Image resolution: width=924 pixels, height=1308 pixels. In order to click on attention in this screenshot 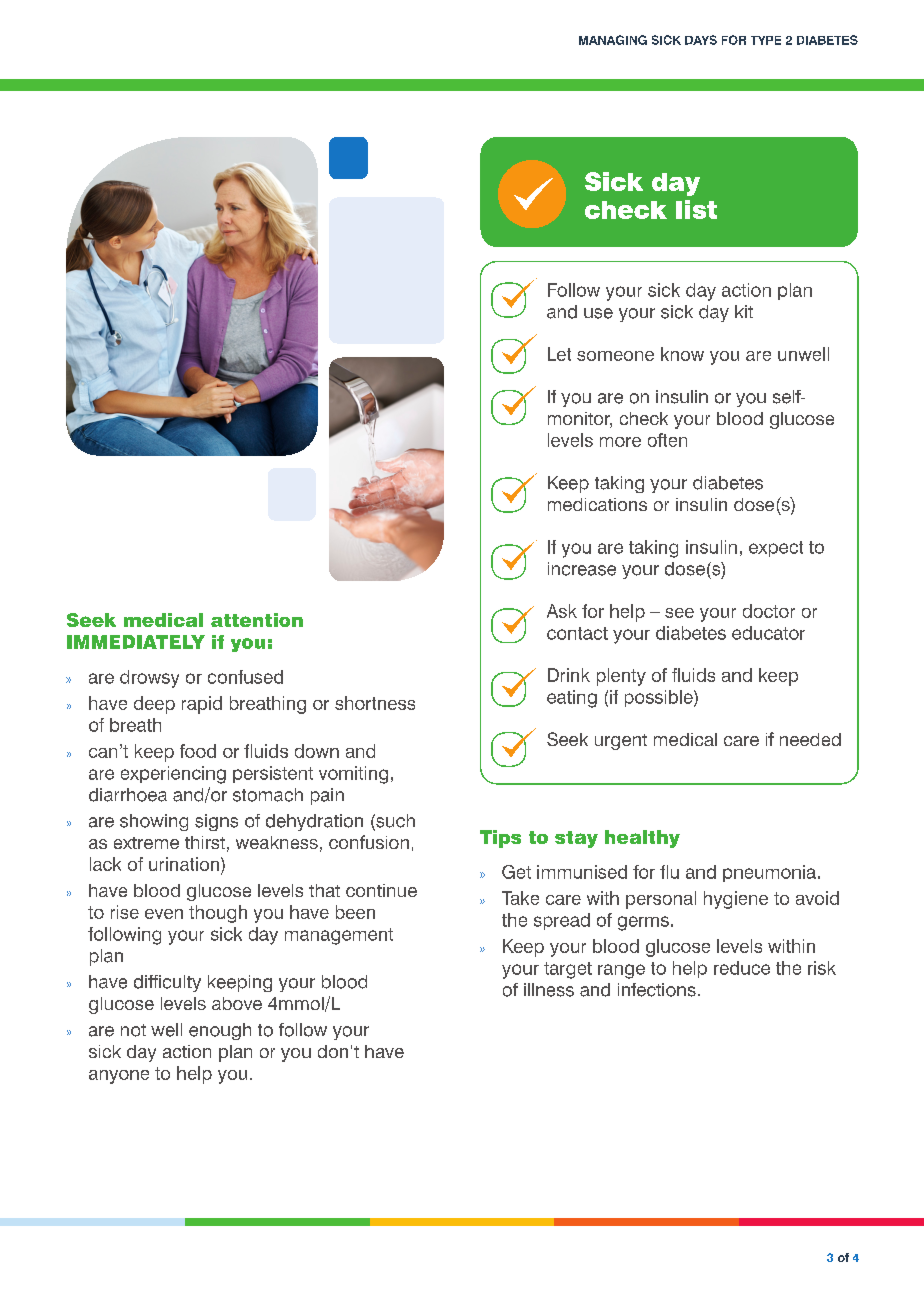, I will do `click(257, 620)`.
